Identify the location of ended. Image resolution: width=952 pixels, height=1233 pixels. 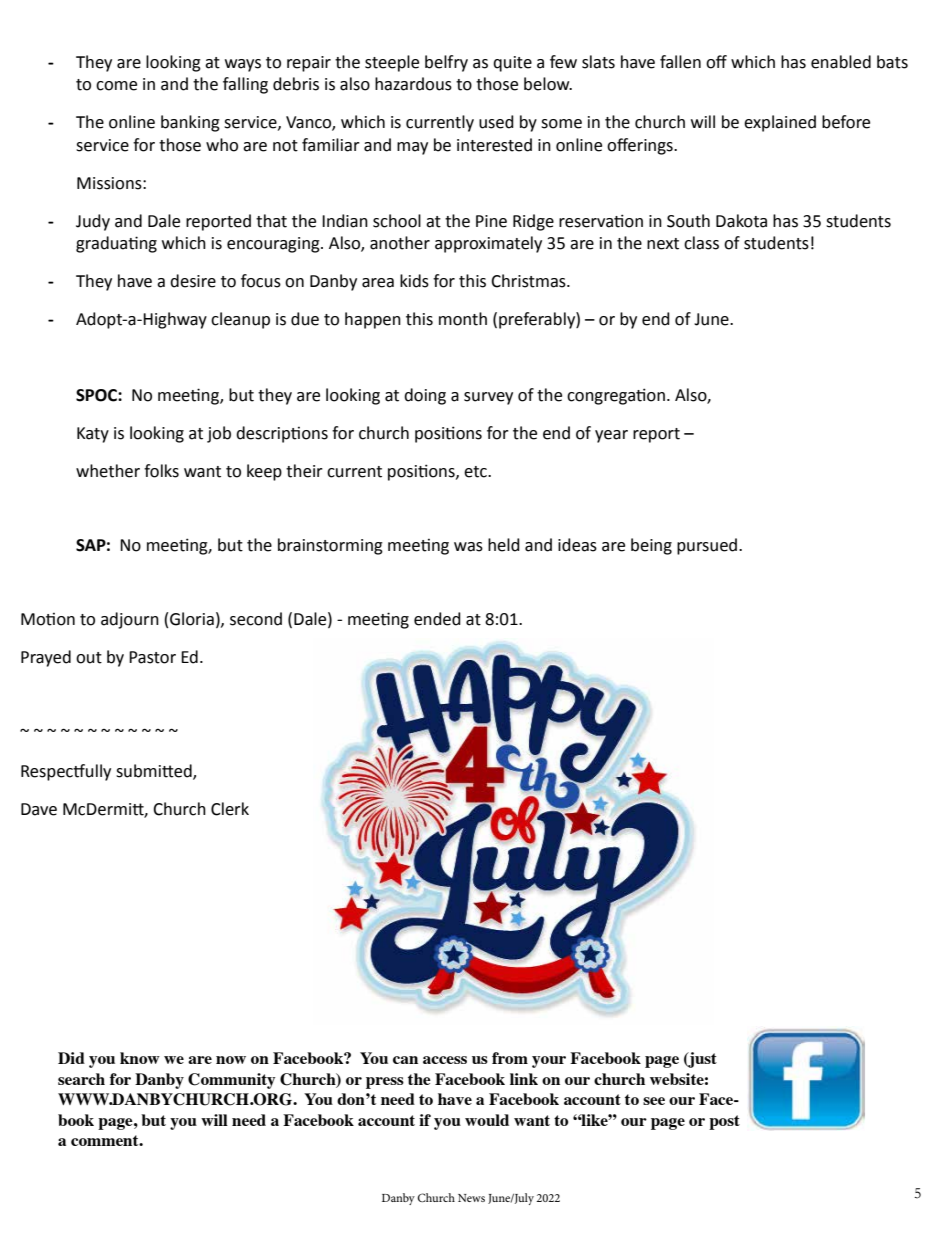
(437, 619).
